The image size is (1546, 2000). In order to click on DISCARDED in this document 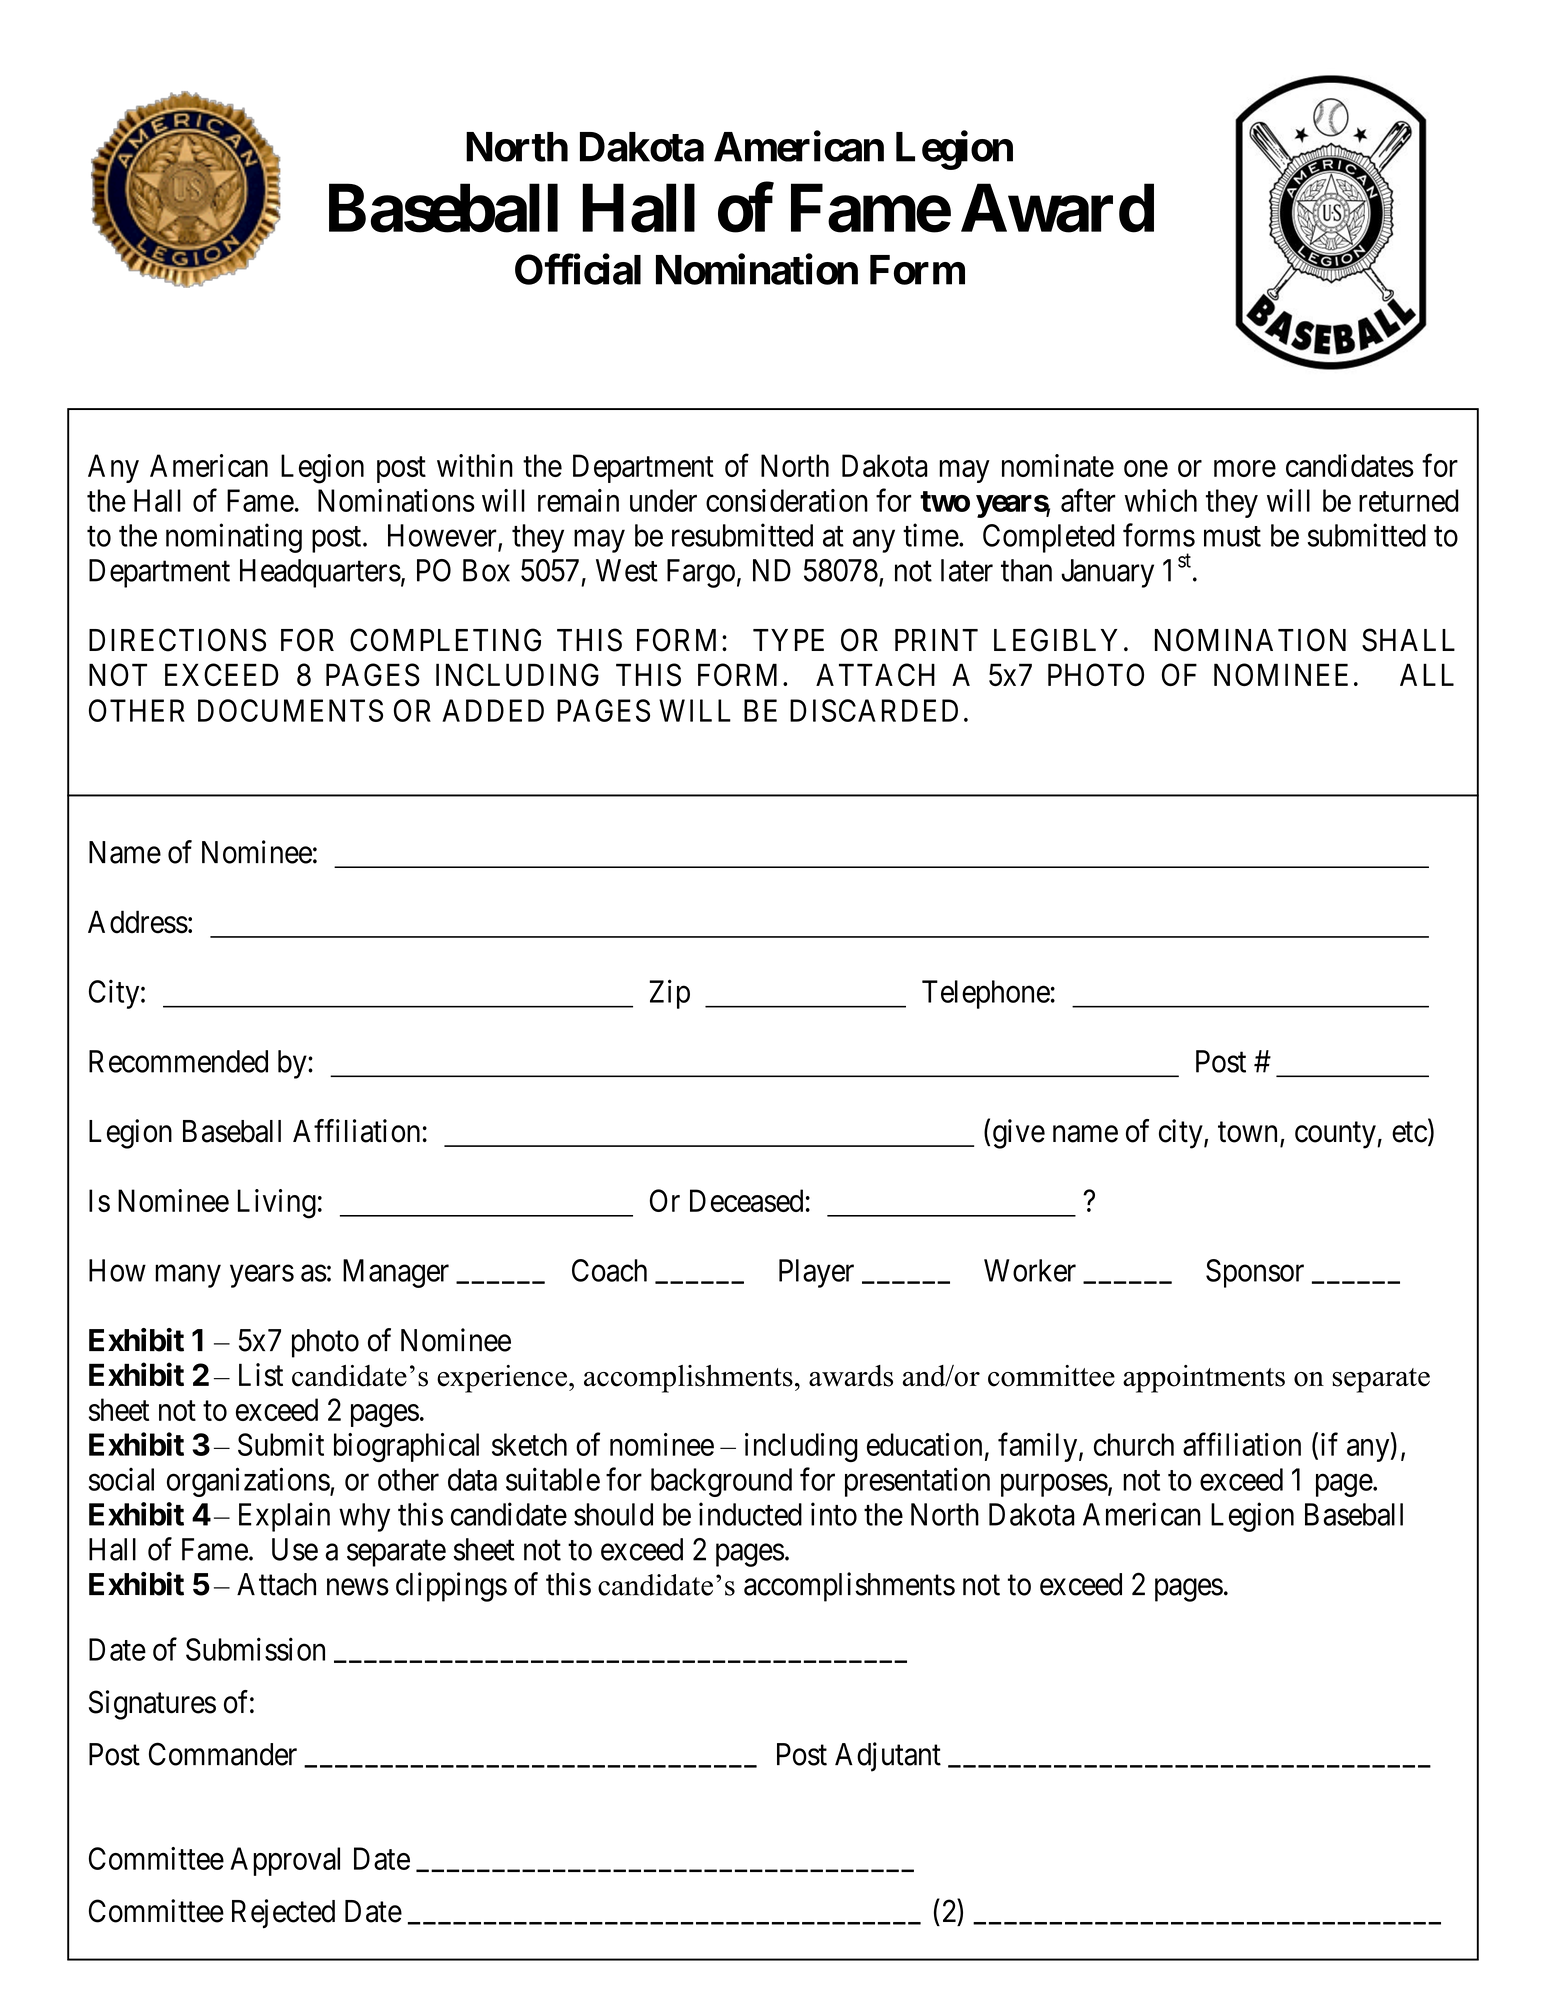, I will do `click(874, 710)`.
